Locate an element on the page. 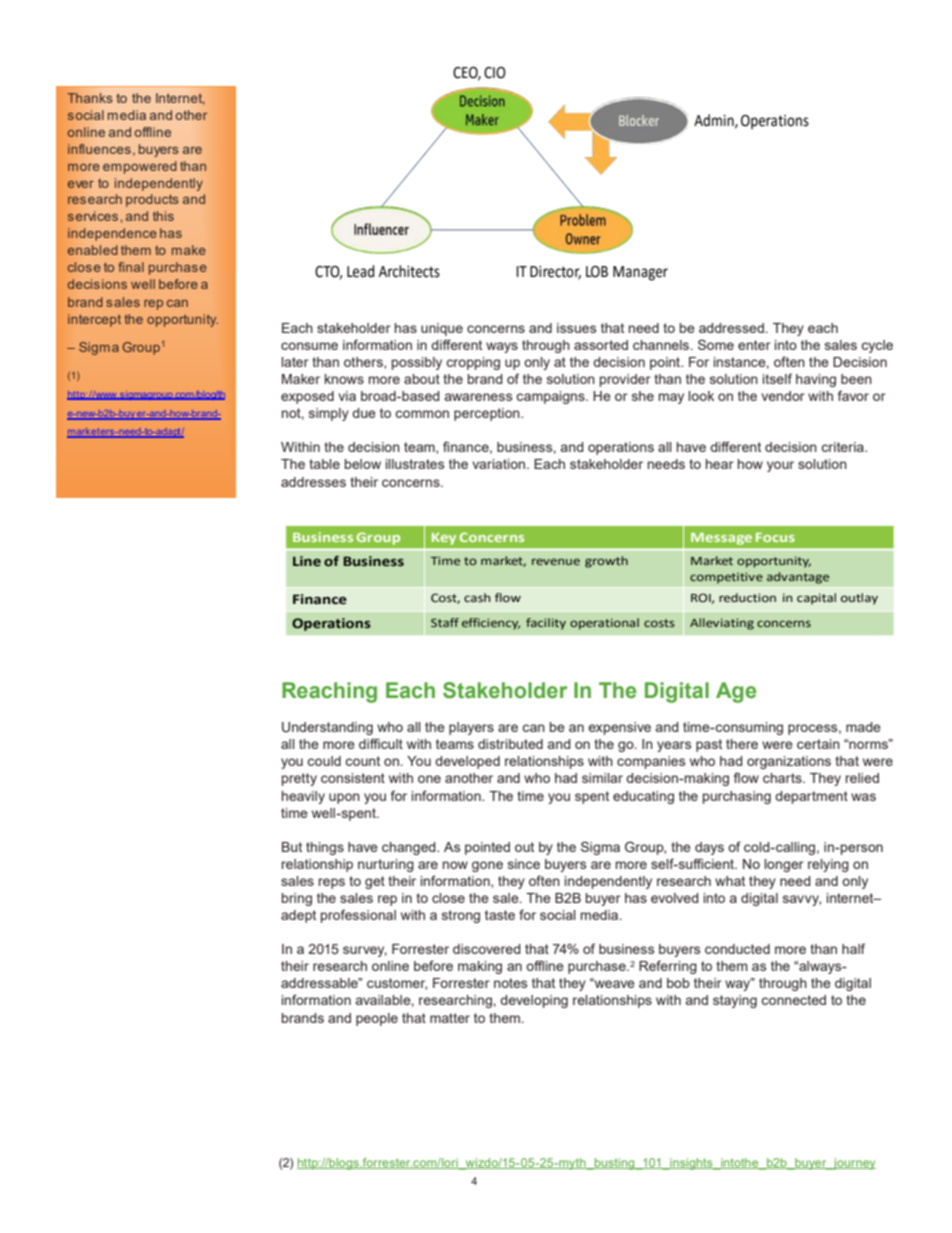 This image has height=1233, width=952. adept is located at coordinates (298, 916).
